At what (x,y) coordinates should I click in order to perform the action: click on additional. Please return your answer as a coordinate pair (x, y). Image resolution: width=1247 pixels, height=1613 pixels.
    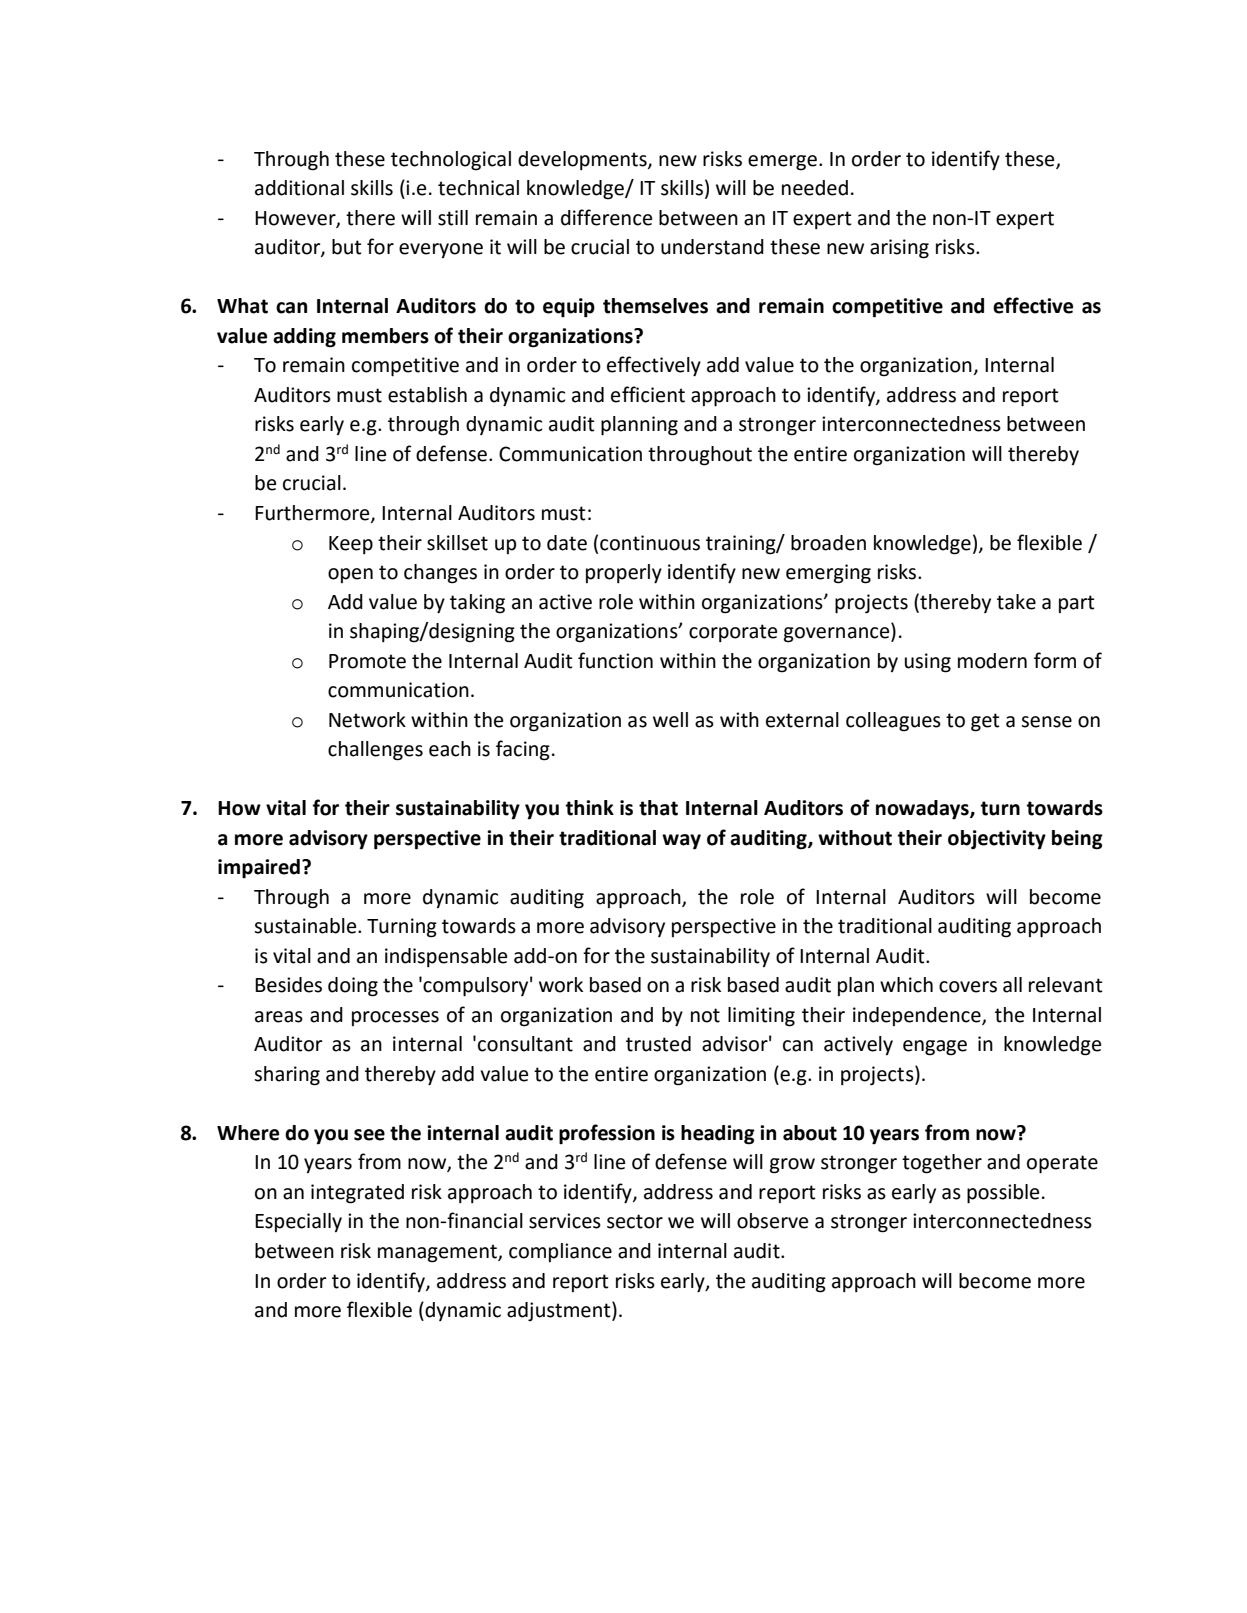
    Looking at the image, I should click on (299, 188).
